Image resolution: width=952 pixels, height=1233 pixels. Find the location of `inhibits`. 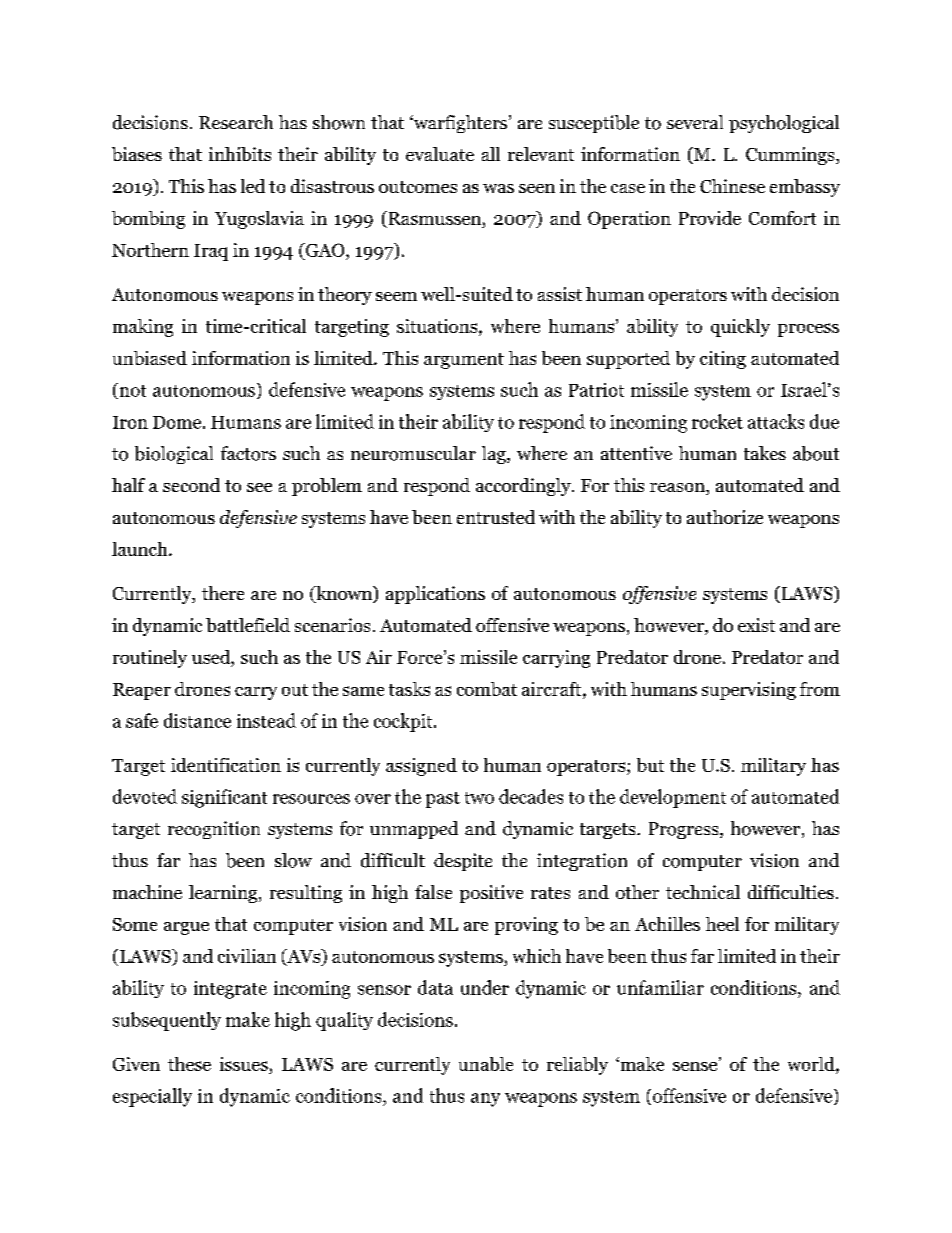

inhibits is located at coordinates (240, 154).
